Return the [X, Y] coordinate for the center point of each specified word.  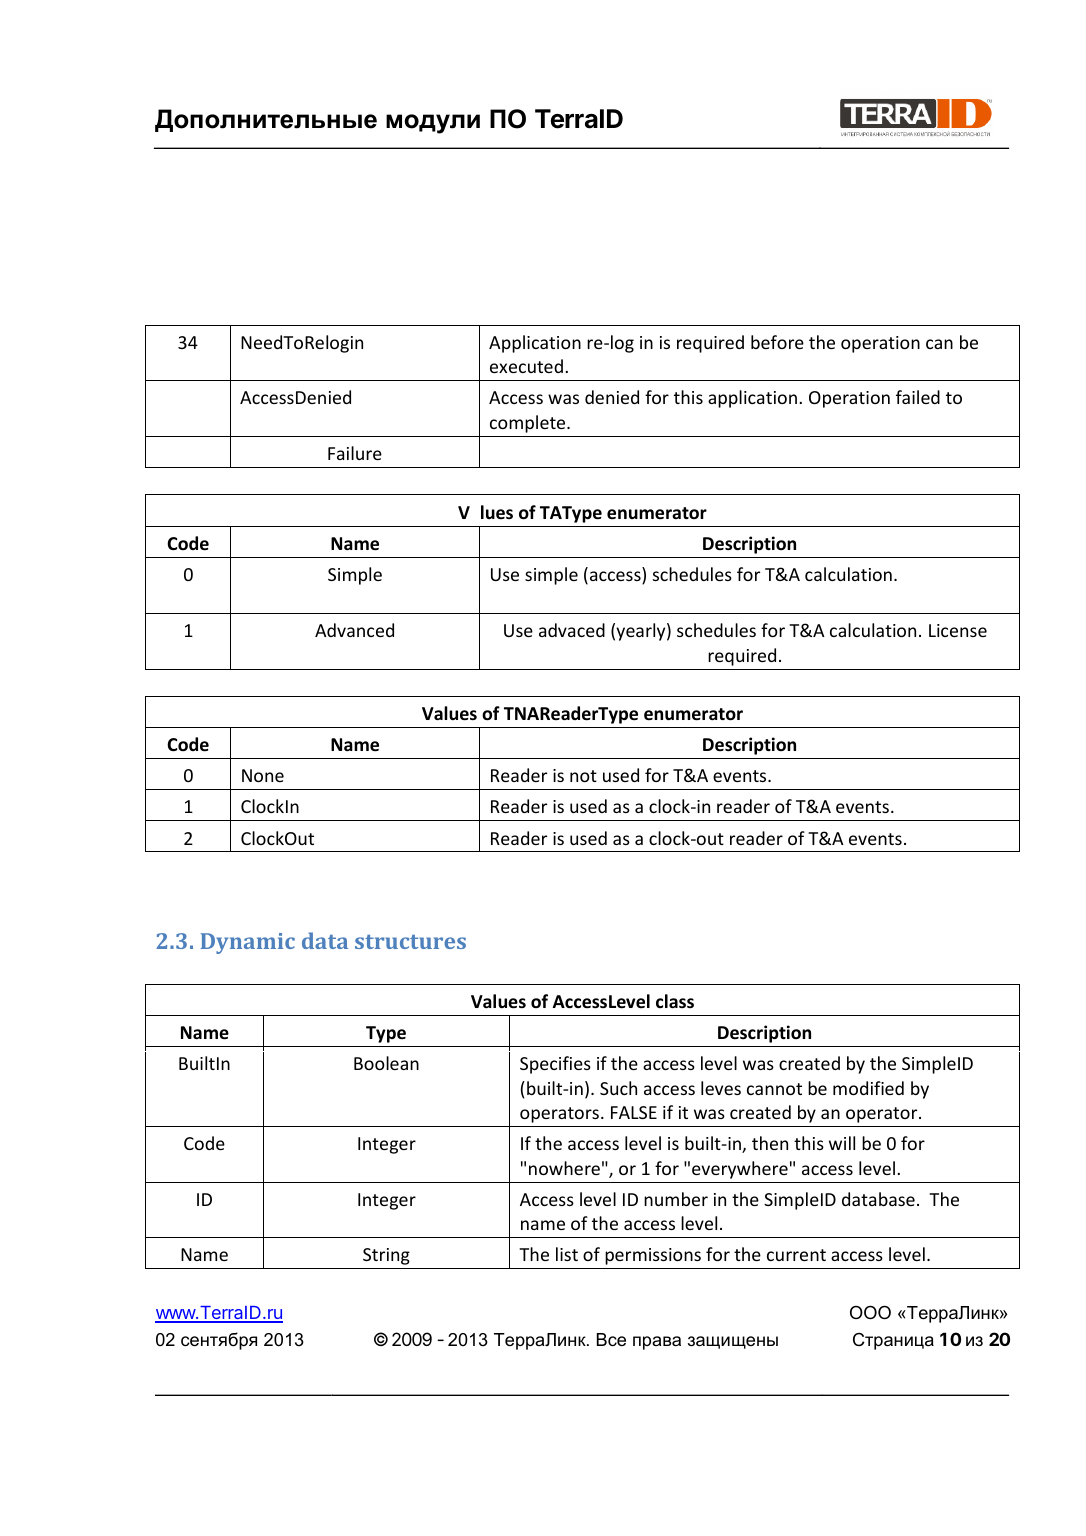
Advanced [354, 630]
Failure [355, 453]
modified [868, 1088]
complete [529, 424]
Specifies [555, 1065]
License [958, 630]
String [386, 1256]
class [675, 1001]
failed [918, 397]
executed [526, 366]
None [263, 775]
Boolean [386, 1063]
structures [410, 942]
